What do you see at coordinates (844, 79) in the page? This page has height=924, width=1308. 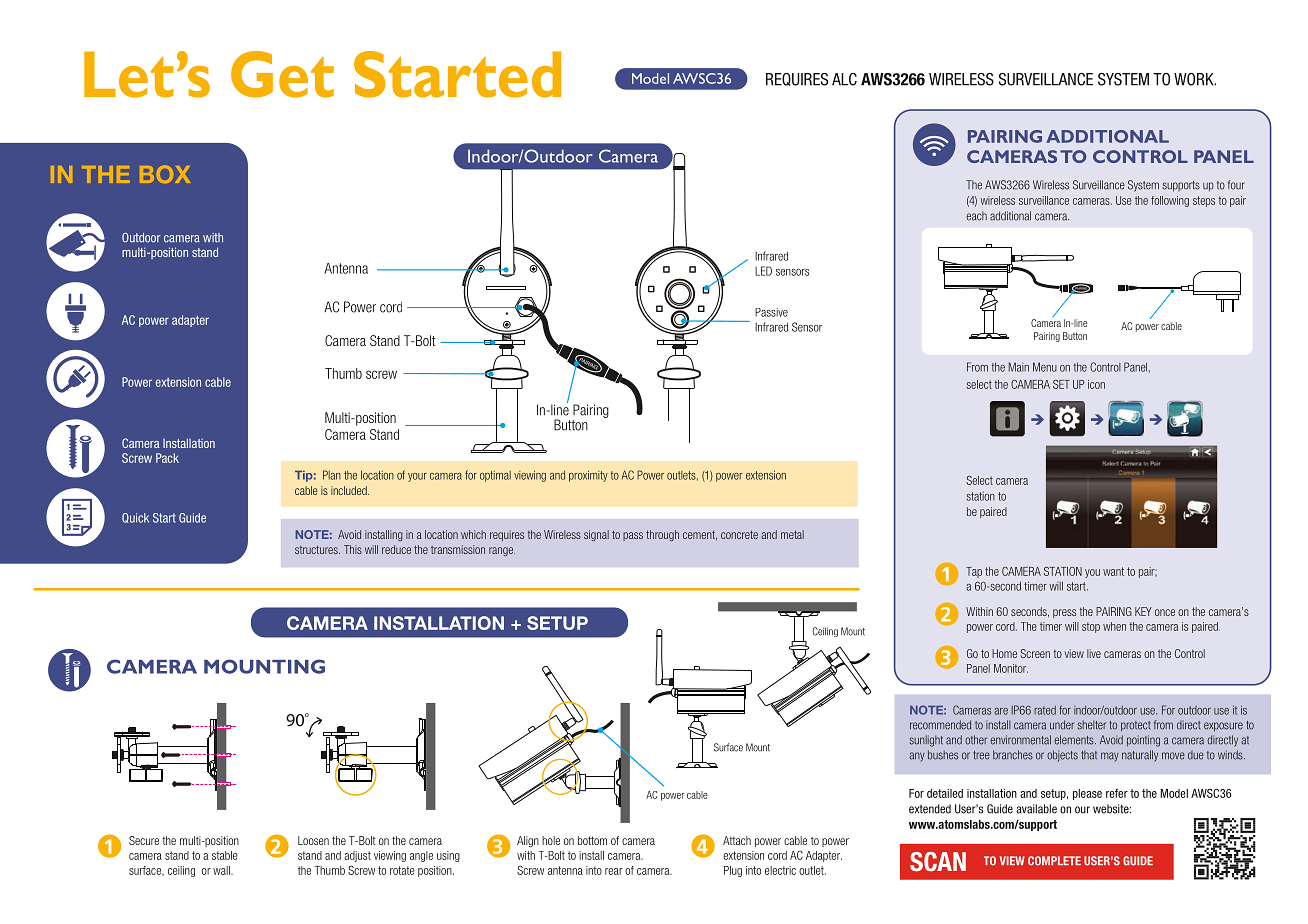 I see `ALC` at bounding box center [844, 79].
